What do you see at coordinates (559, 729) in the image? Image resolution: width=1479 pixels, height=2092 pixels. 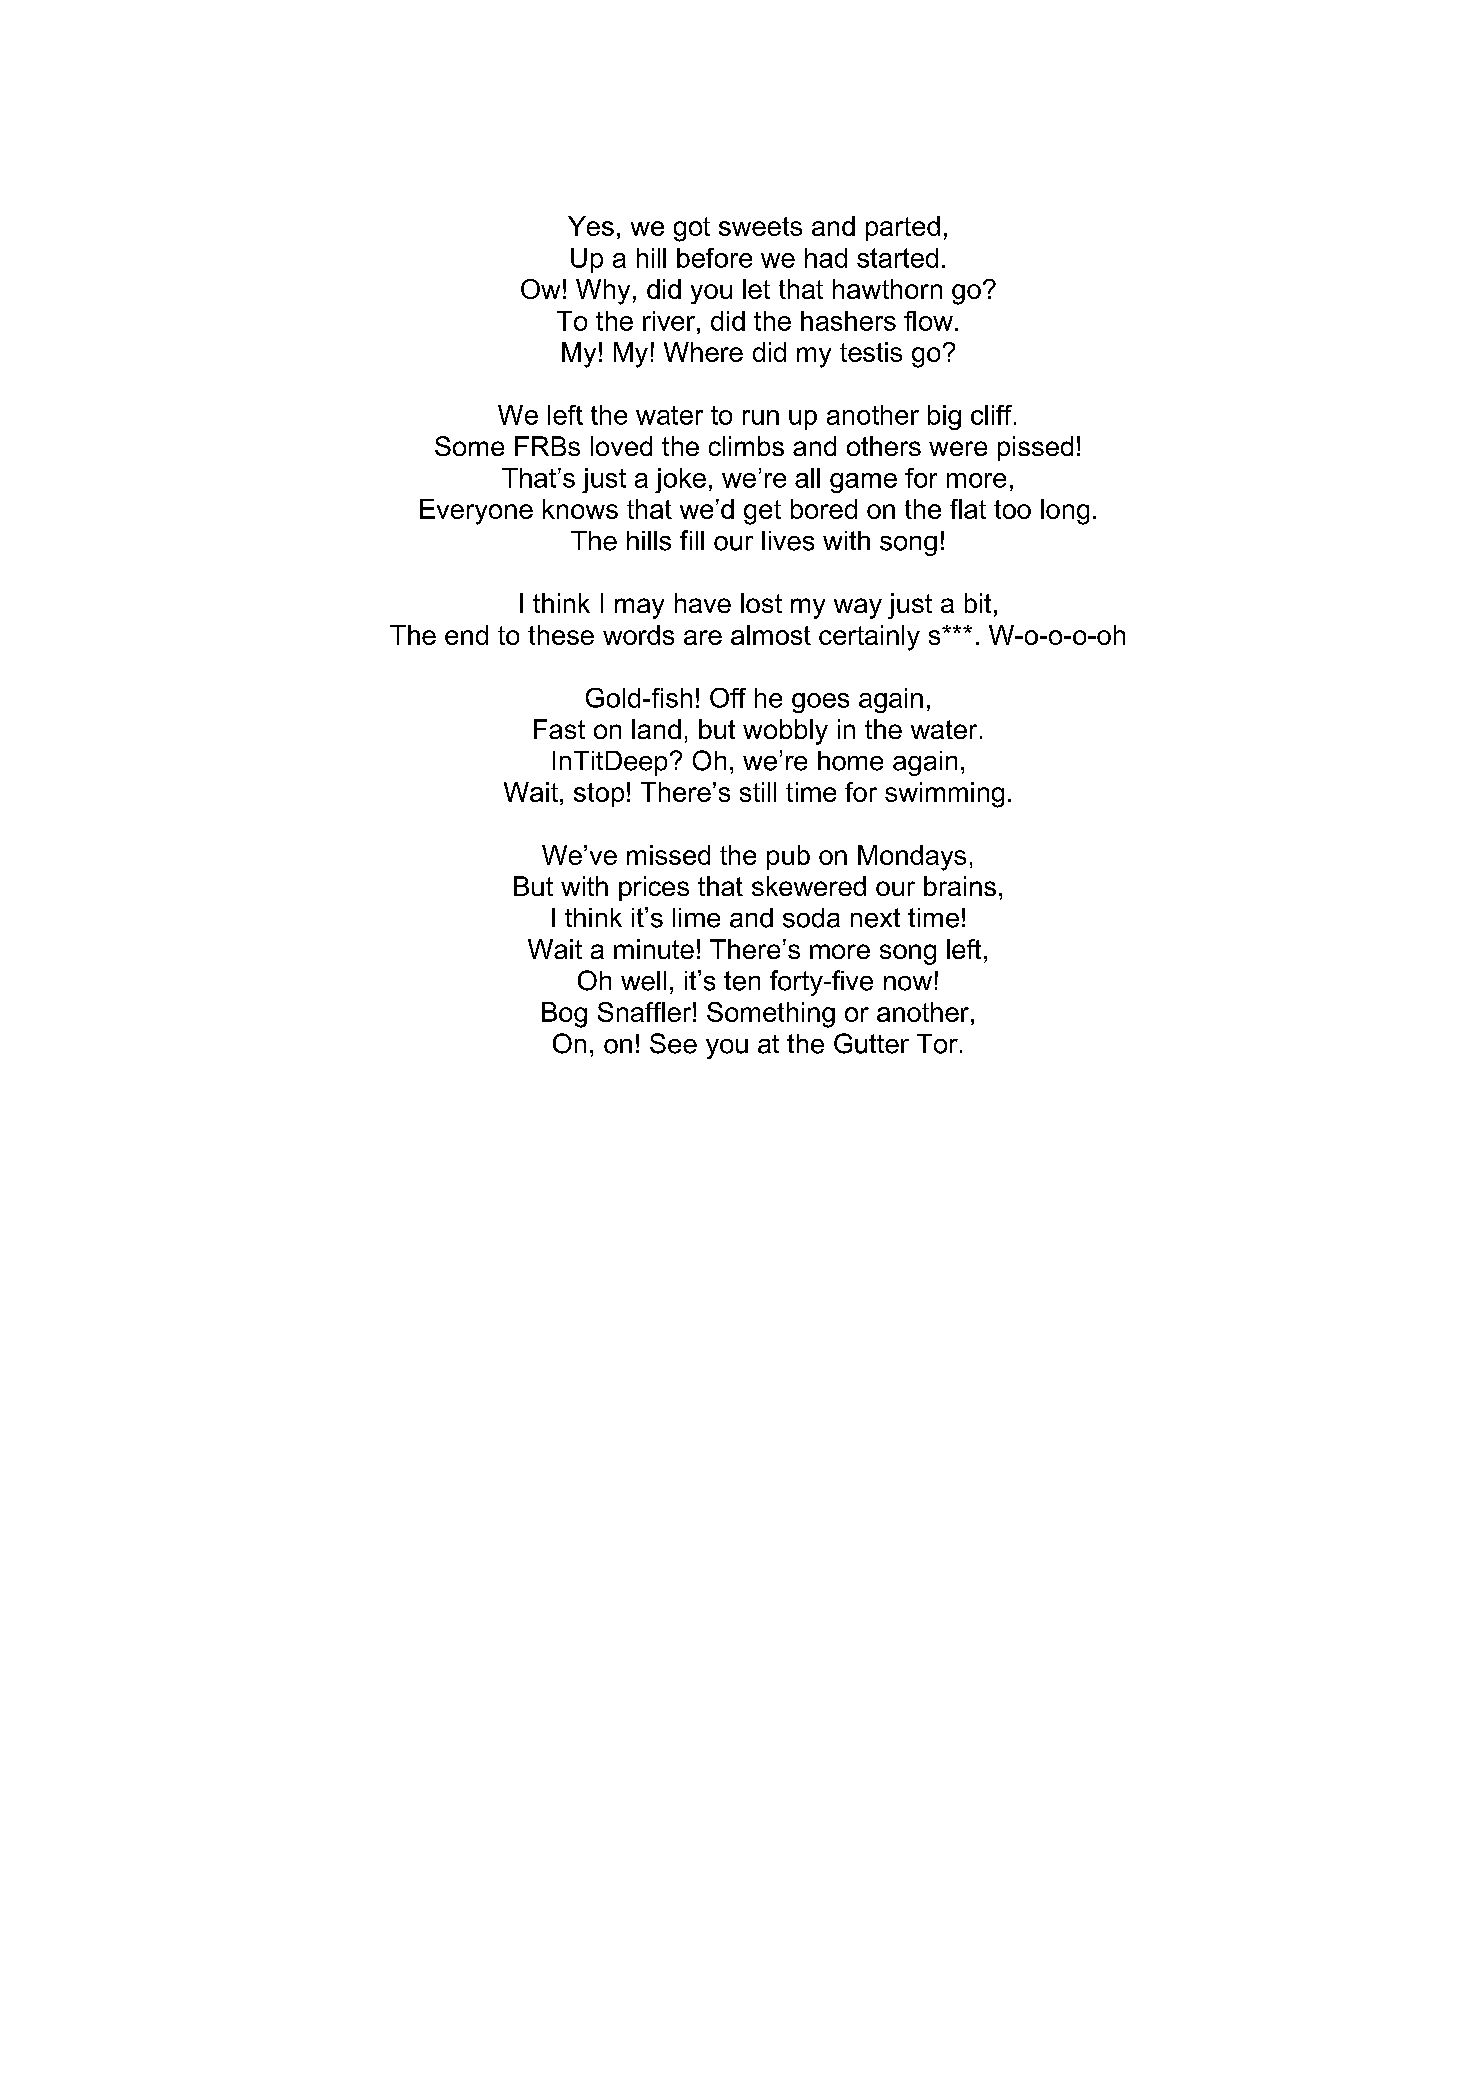 I see `Fast` at bounding box center [559, 729].
